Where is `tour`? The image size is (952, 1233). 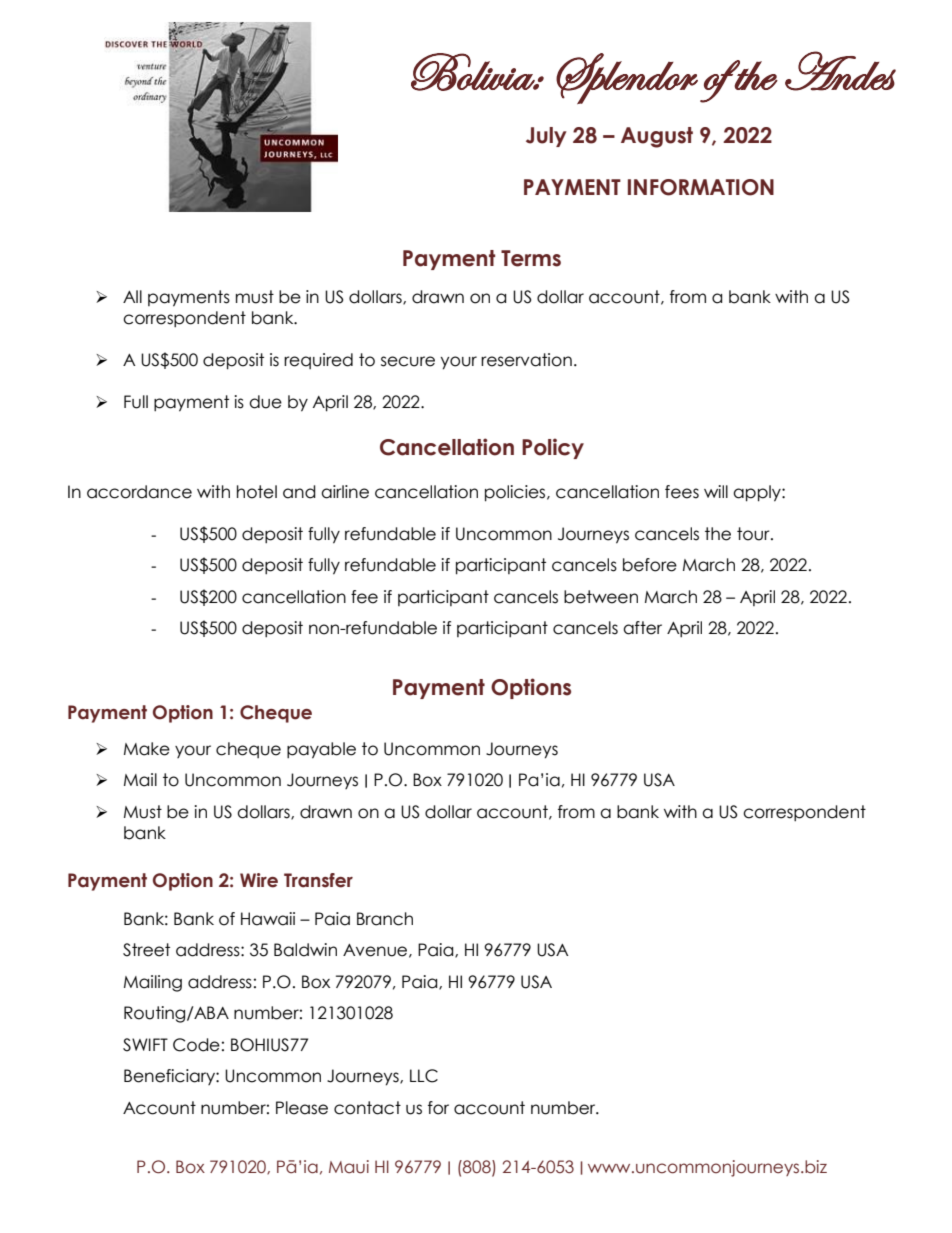
tour is located at coordinates (754, 534).
